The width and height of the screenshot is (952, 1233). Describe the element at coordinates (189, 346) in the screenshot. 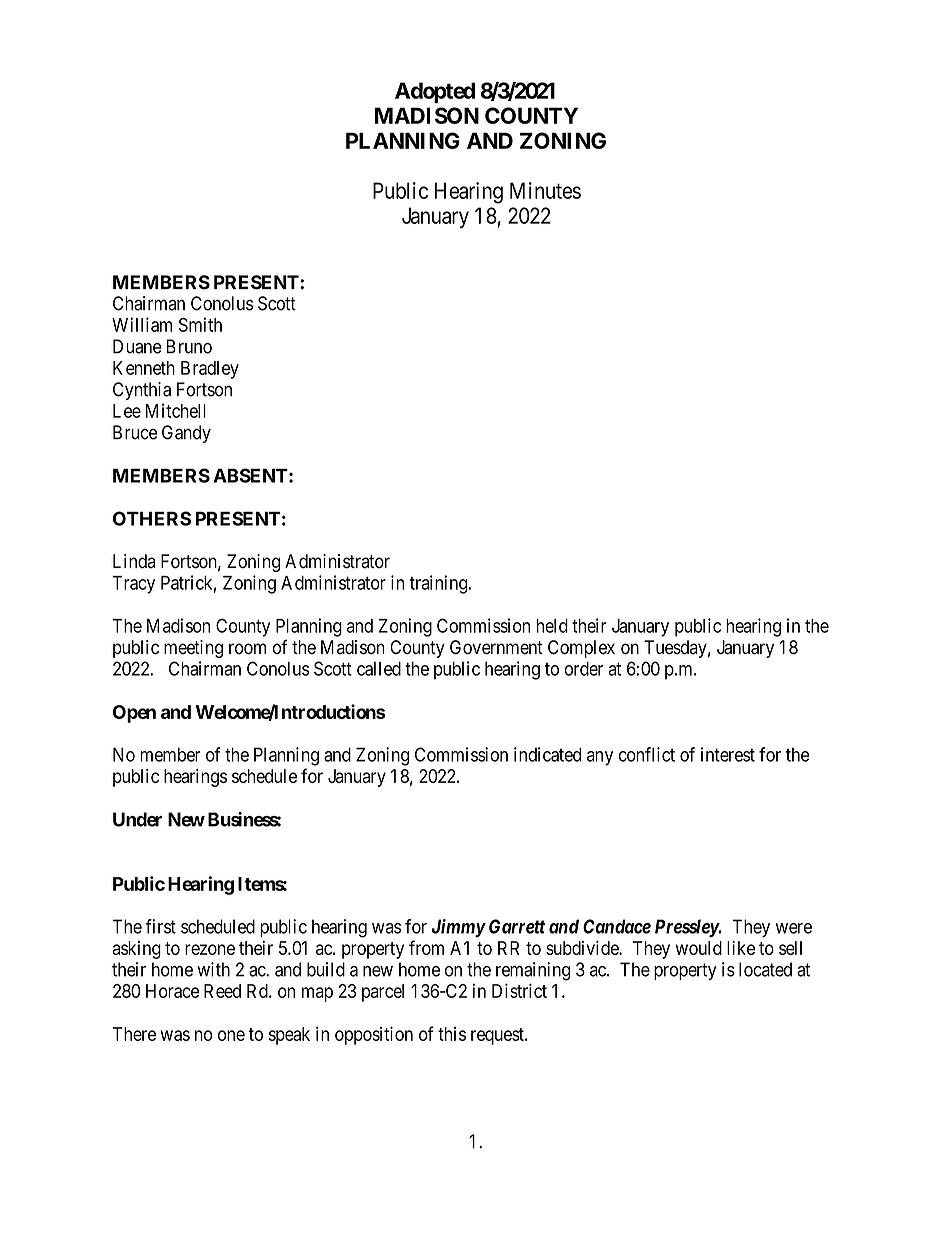

I see `Bruno` at that location.
